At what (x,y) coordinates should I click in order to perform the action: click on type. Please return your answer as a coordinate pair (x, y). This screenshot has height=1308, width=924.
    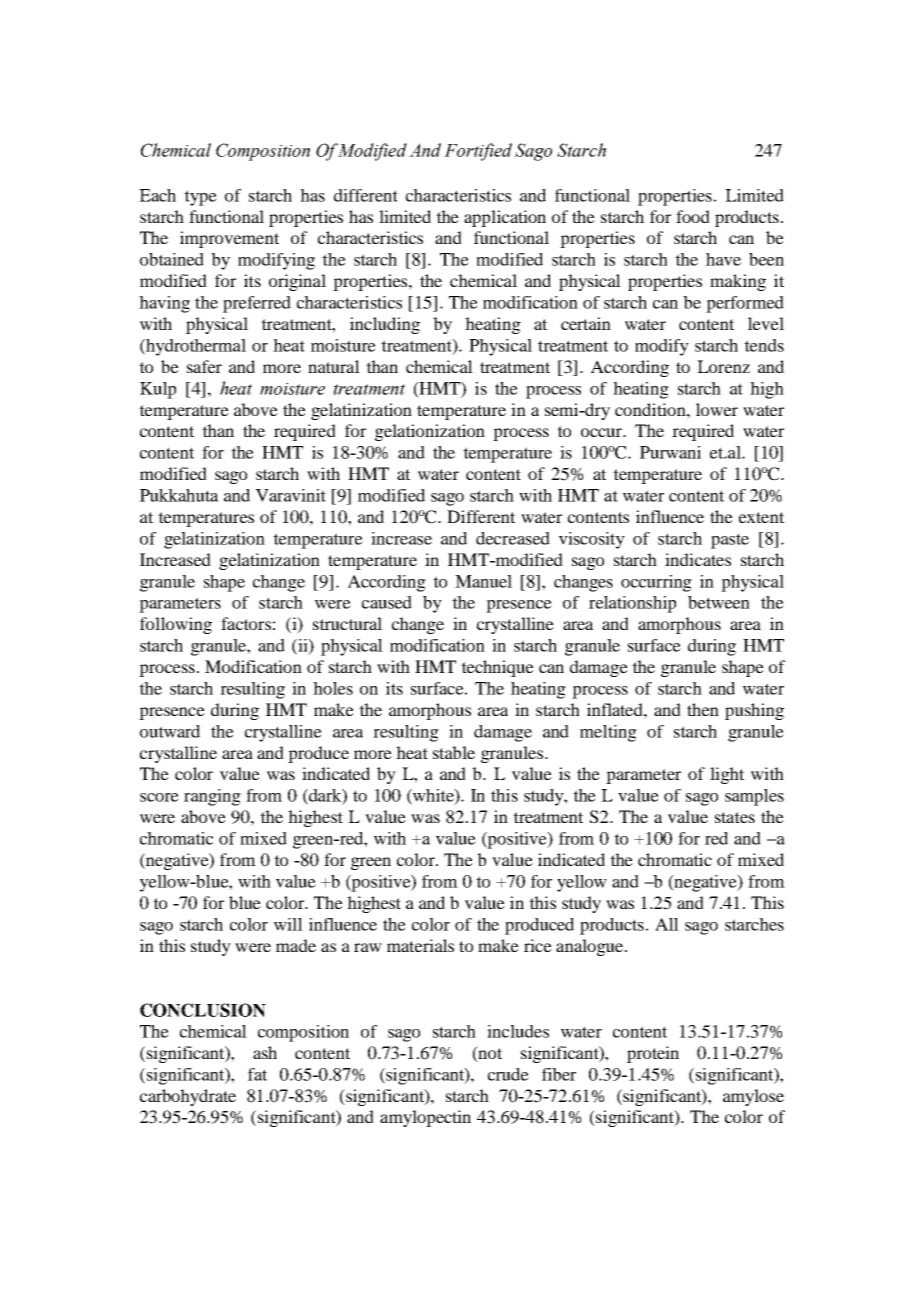
    Looking at the image, I should click on (200, 198).
